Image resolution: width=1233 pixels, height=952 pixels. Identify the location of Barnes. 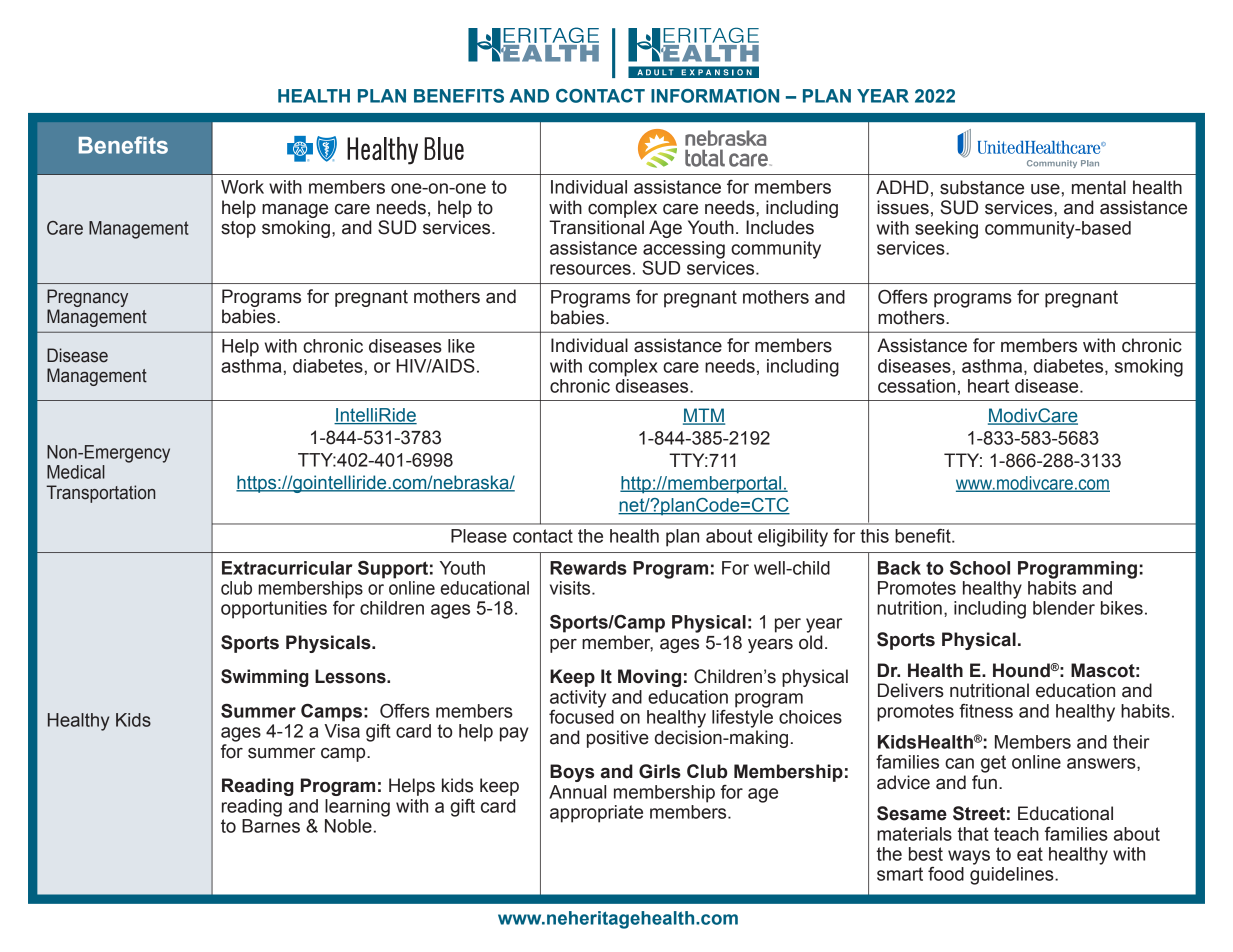
(271, 826).
